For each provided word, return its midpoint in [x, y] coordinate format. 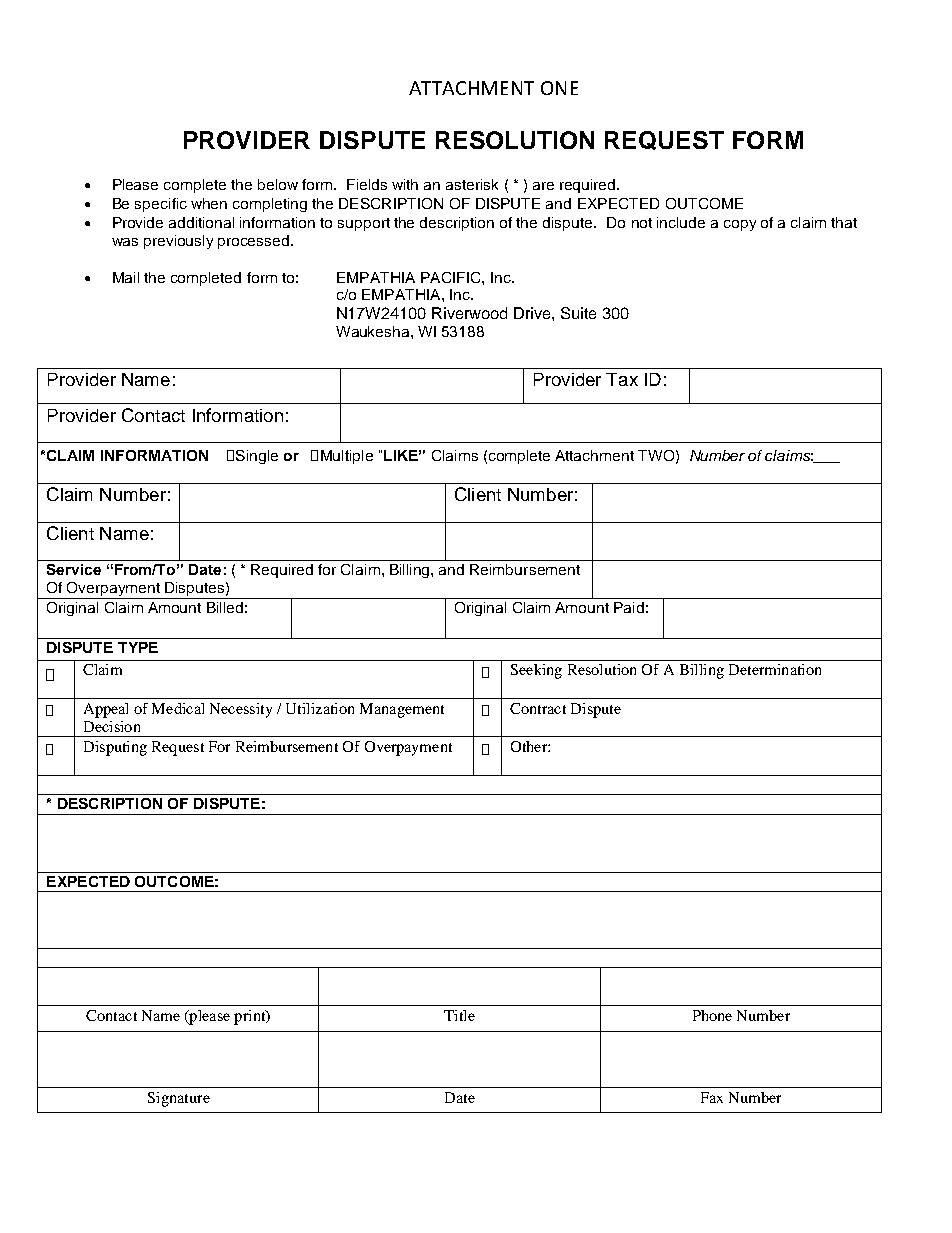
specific [161, 205]
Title [459, 1015]
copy [740, 225]
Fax [712, 1097]
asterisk [472, 184]
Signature [179, 1099]
